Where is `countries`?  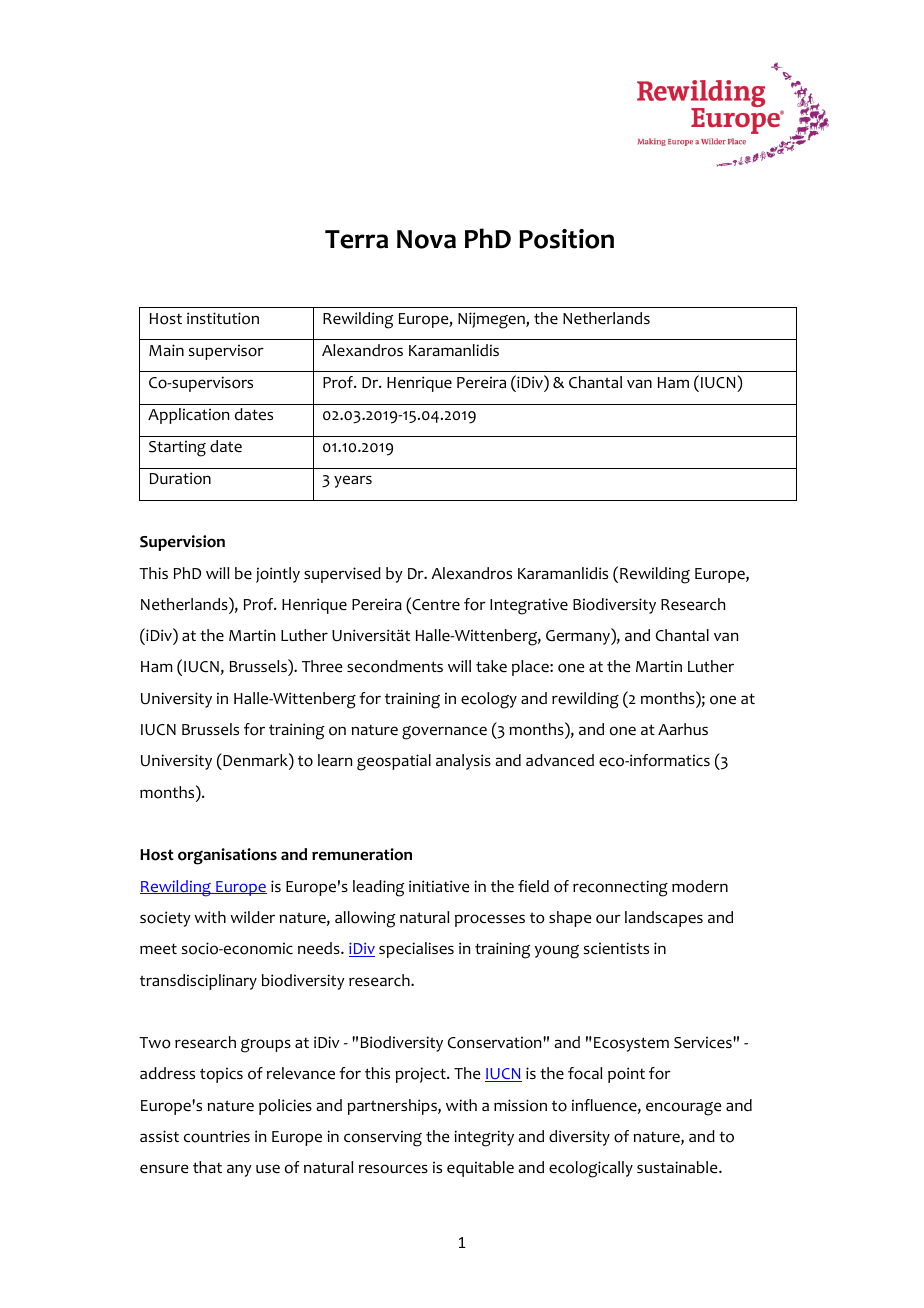
countries is located at coordinates (217, 1136).
